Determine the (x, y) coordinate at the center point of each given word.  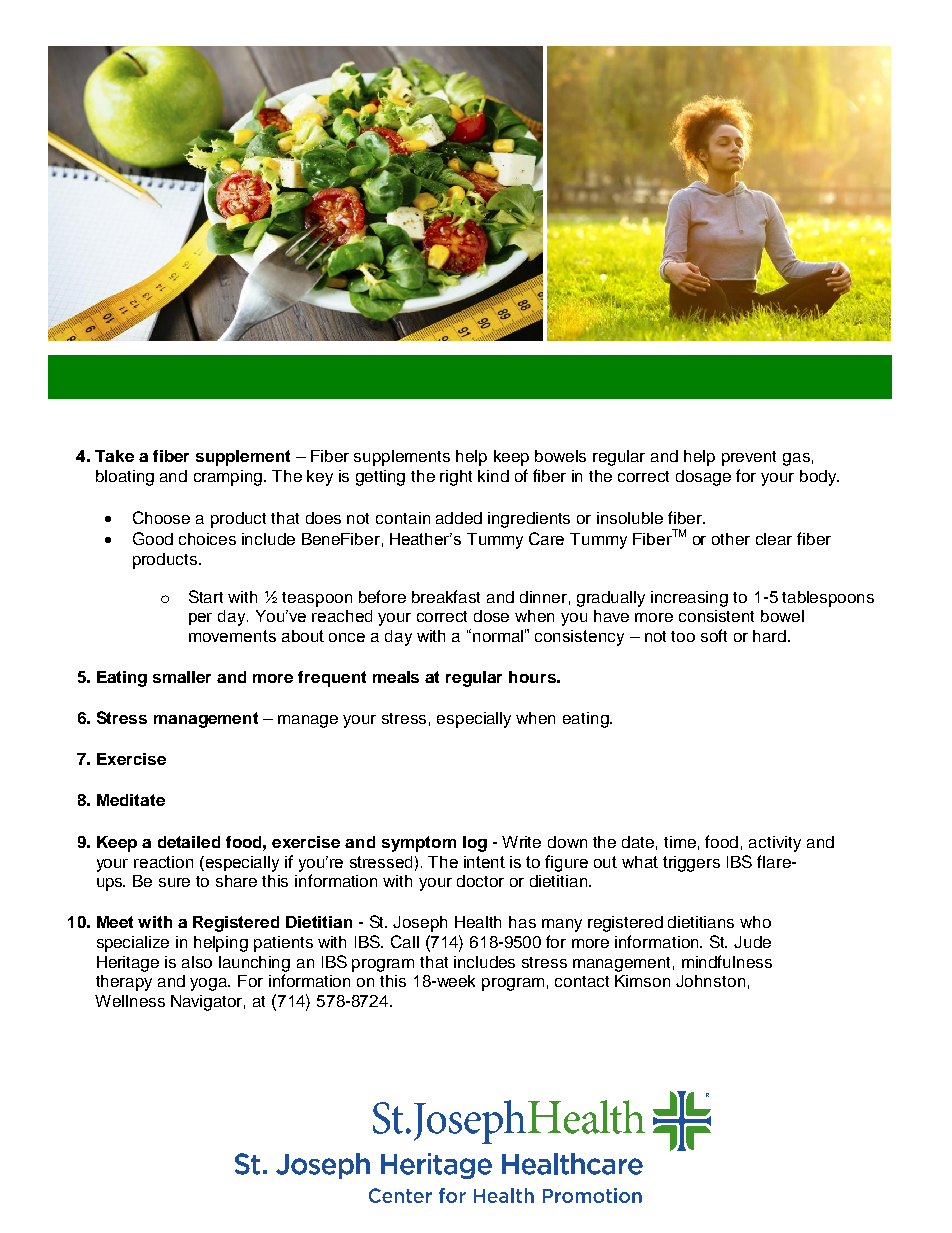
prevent (749, 458)
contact (582, 981)
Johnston (710, 981)
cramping (229, 478)
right (456, 478)
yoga (210, 984)
